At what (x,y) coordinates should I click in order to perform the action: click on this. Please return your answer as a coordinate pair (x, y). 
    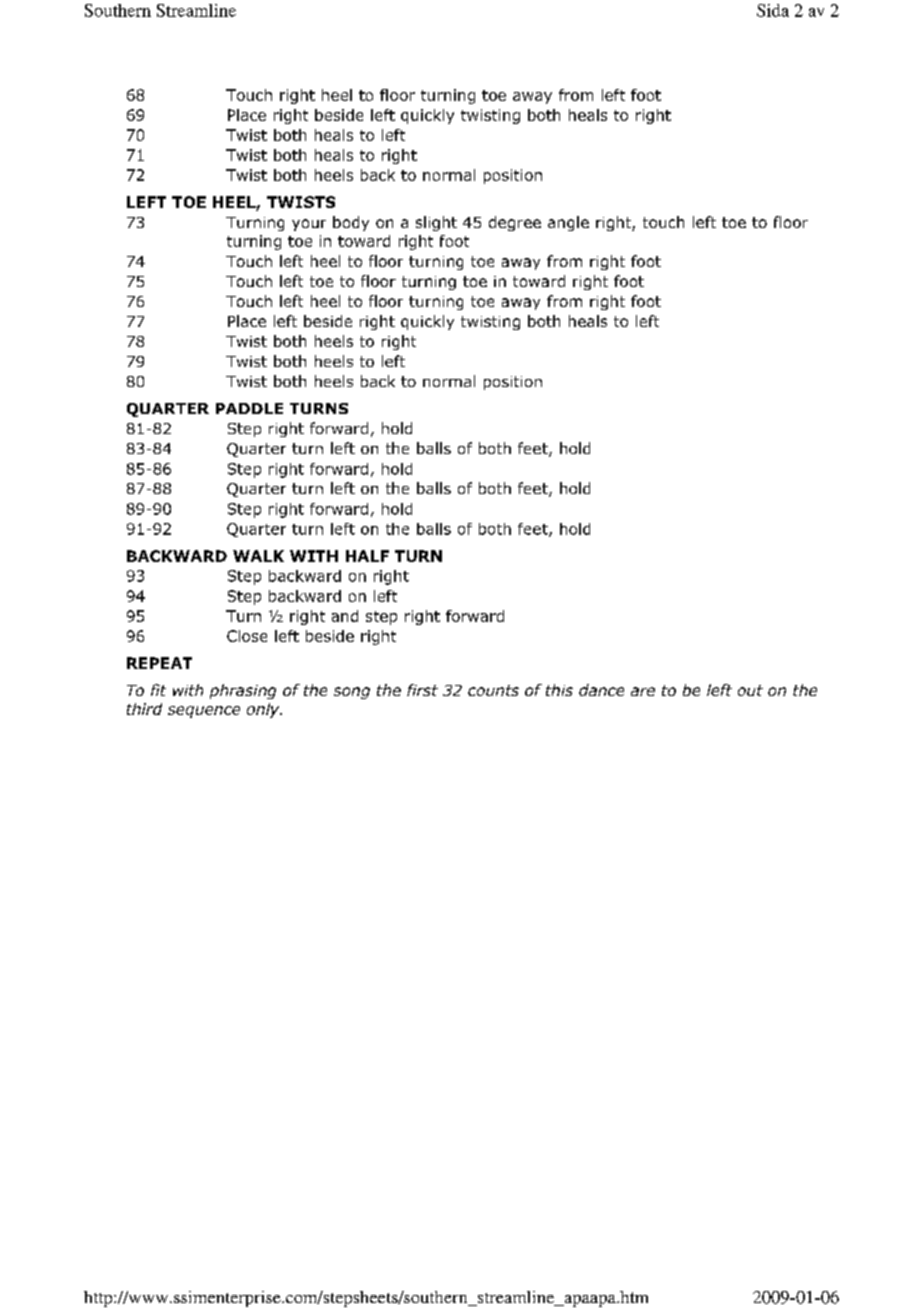
    Looking at the image, I should click on (559, 690).
